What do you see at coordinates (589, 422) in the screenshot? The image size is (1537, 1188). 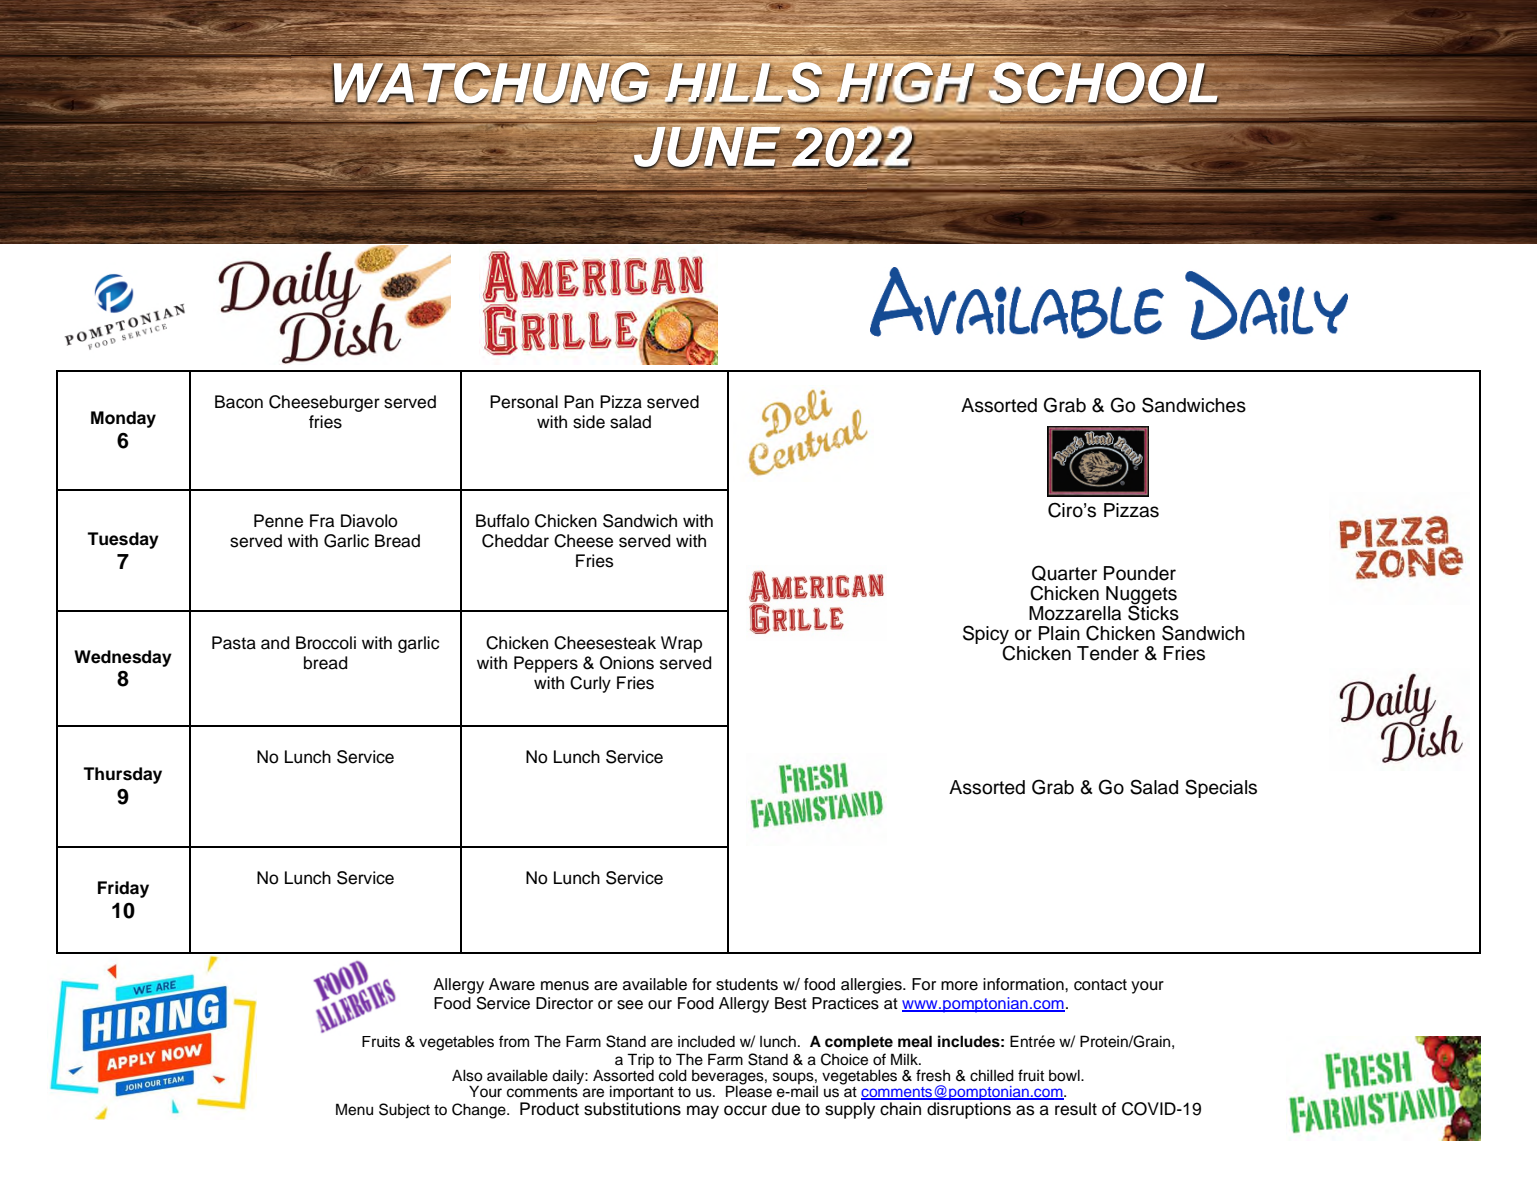 I see `side` at bounding box center [589, 422].
